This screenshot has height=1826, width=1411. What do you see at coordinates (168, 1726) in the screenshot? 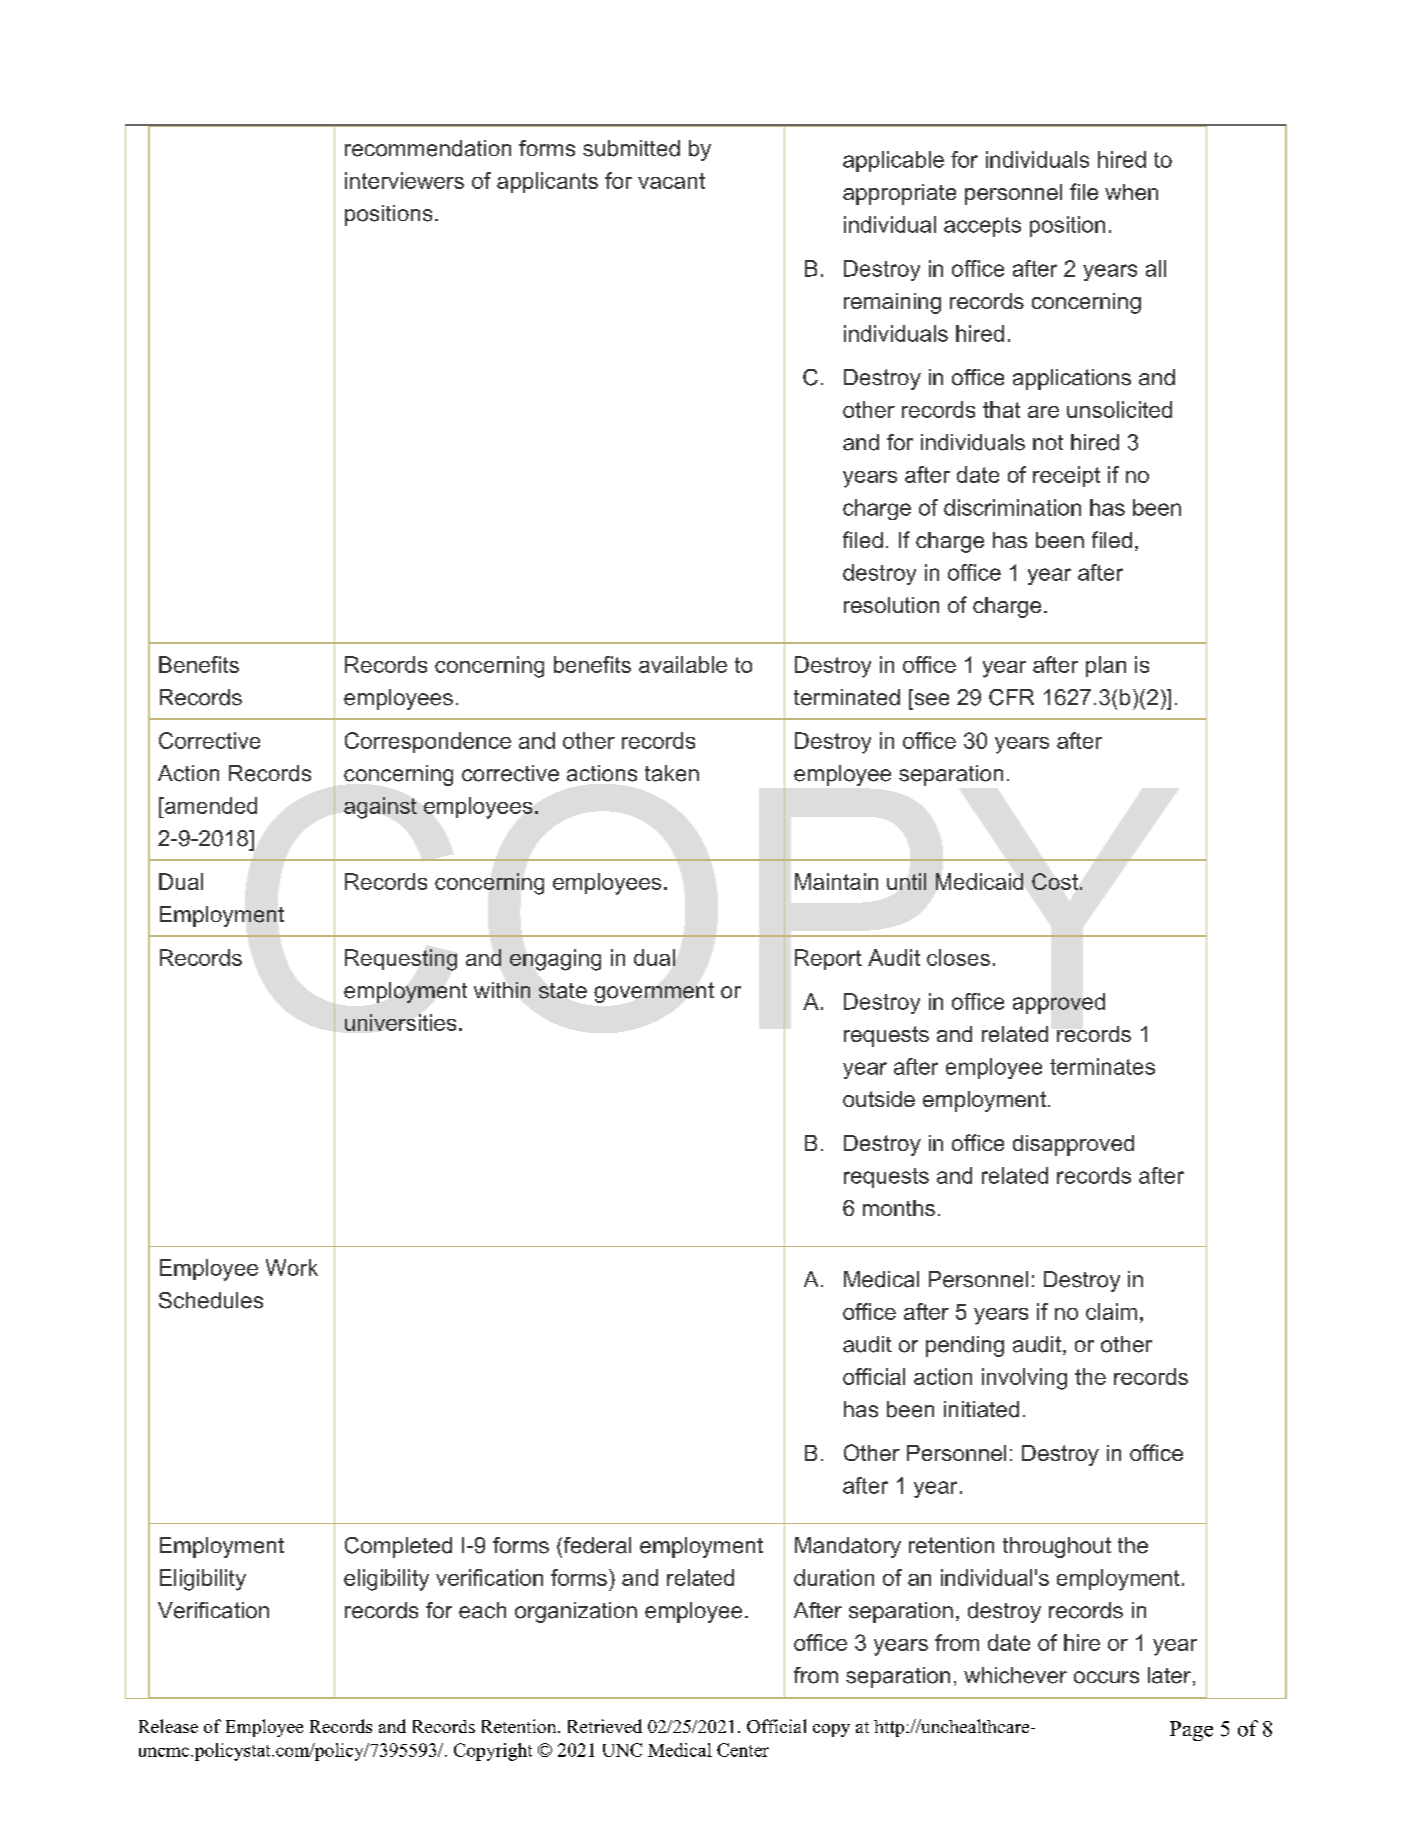
I see `Release` at bounding box center [168, 1726].
